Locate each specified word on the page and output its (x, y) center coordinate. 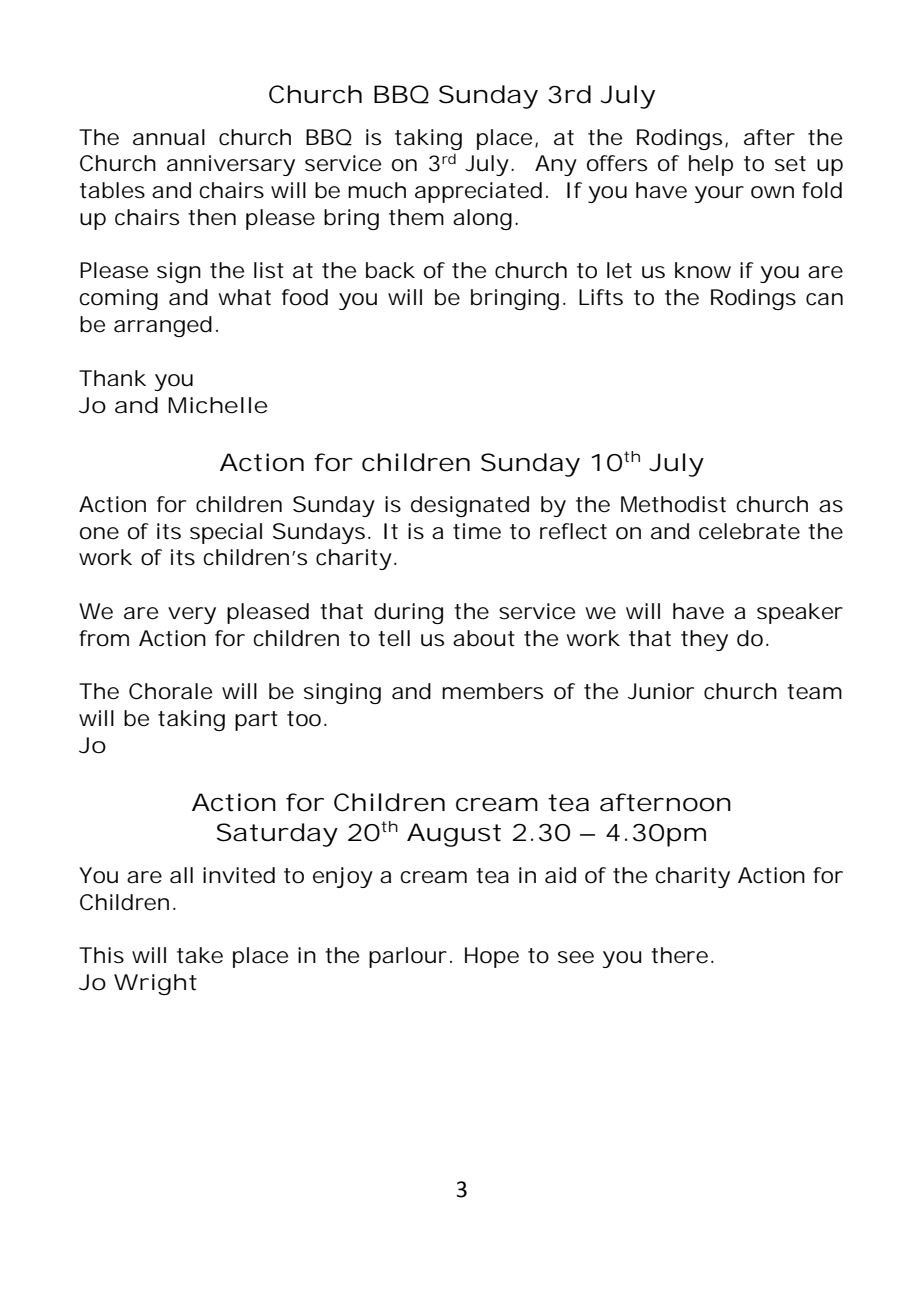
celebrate (749, 531)
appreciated (478, 192)
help (711, 165)
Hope (492, 957)
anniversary (231, 165)
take (200, 955)
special (226, 533)
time (477, 531)
